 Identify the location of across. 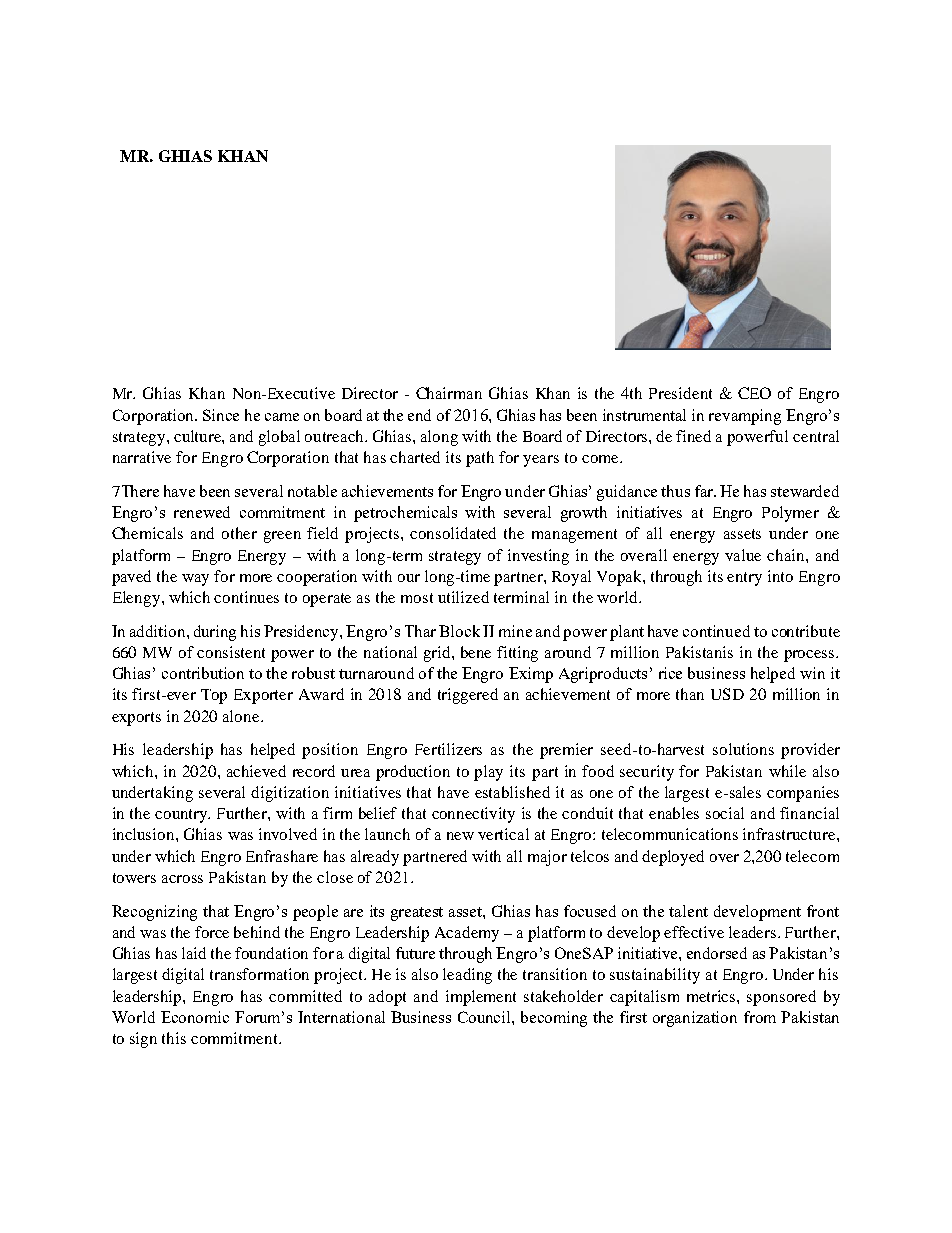
(182, 879).
